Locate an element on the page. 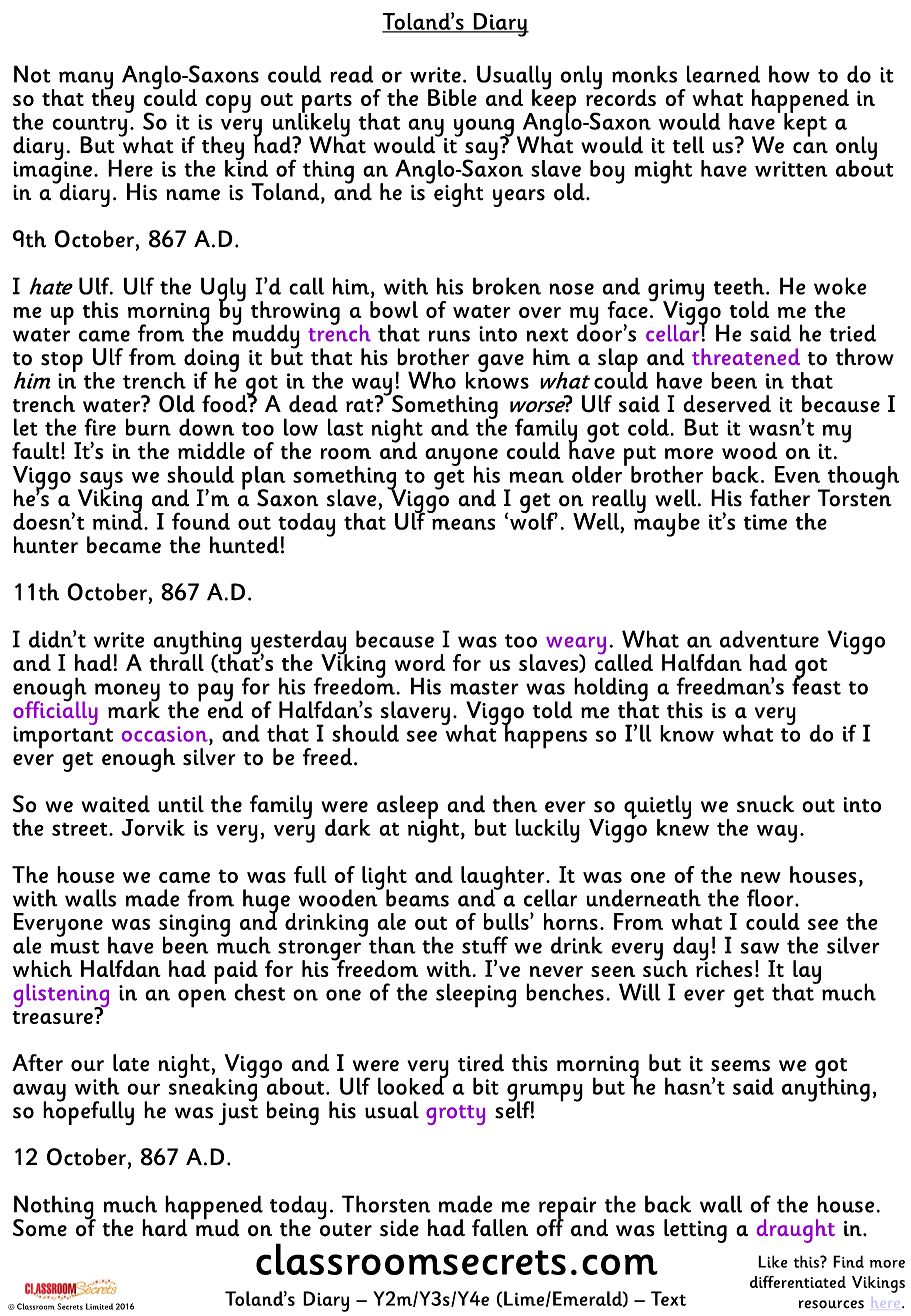 Image resolution: width=911 pixels, height=1316 pixels. Who is located at coordinates (432, 380).
